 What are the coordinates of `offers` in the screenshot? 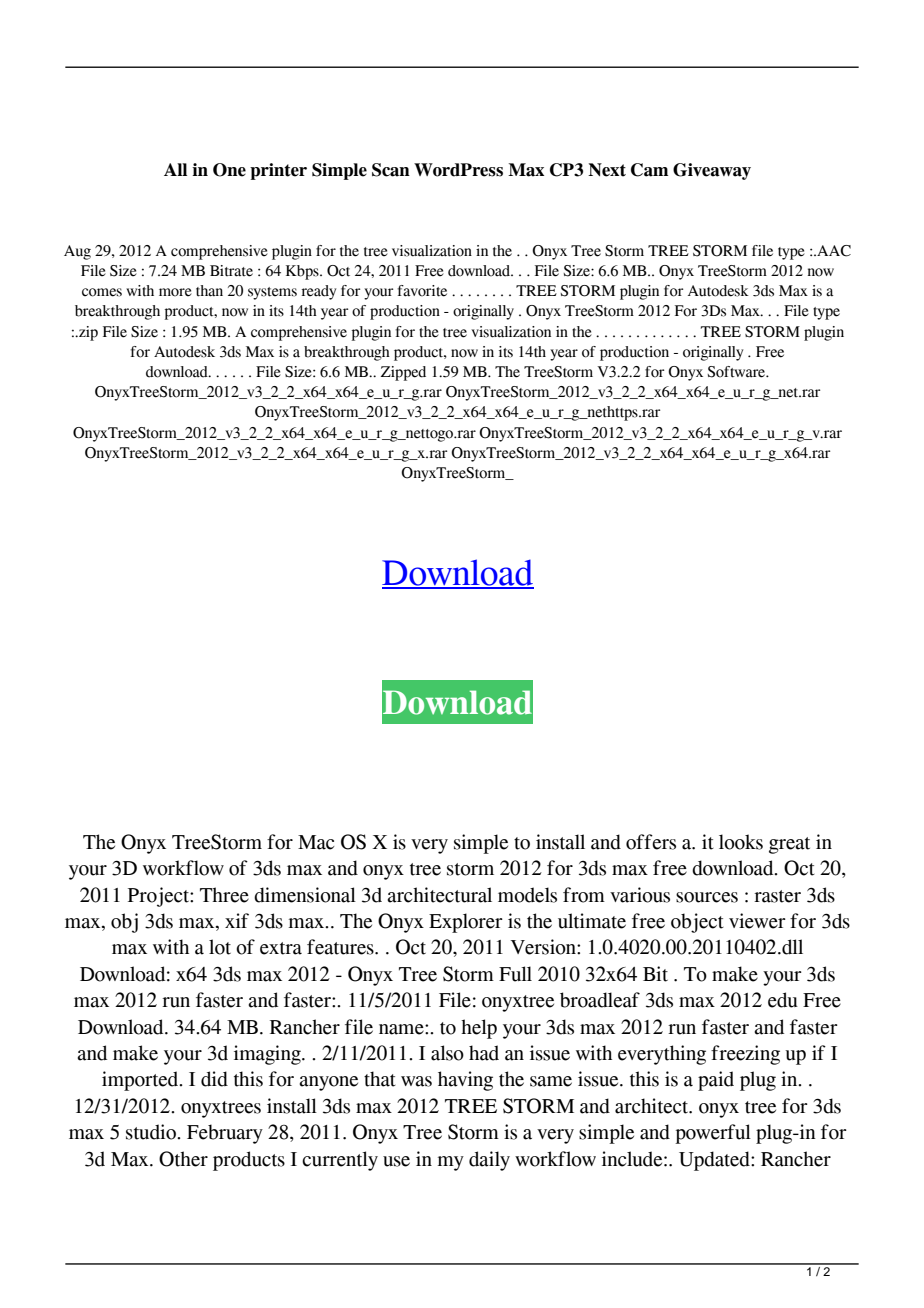 It's located at (651, 842).
